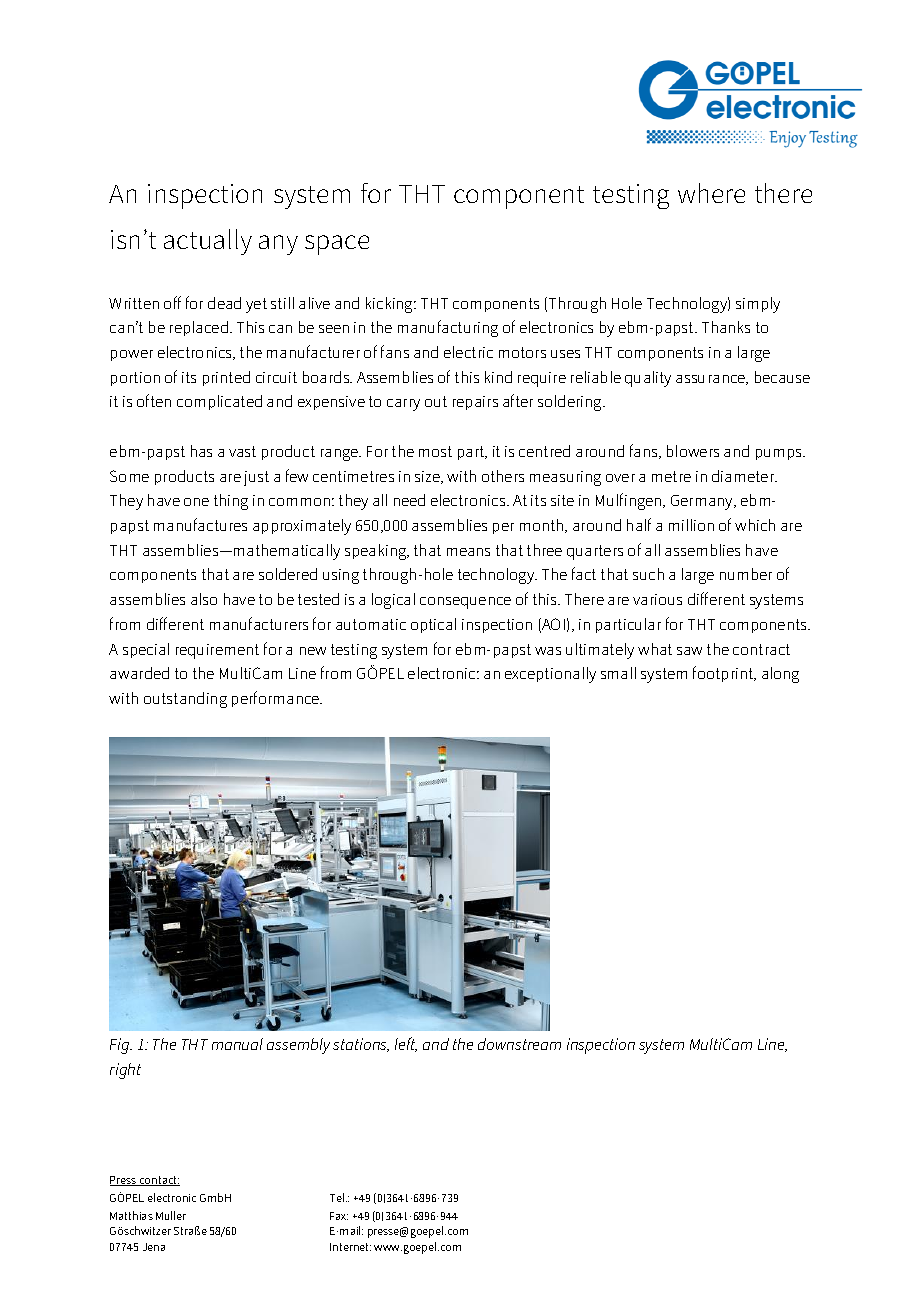 The image size is (924, 1308). Describe the element at coordinates (468, 552) in the document. I see `means` at that location.
